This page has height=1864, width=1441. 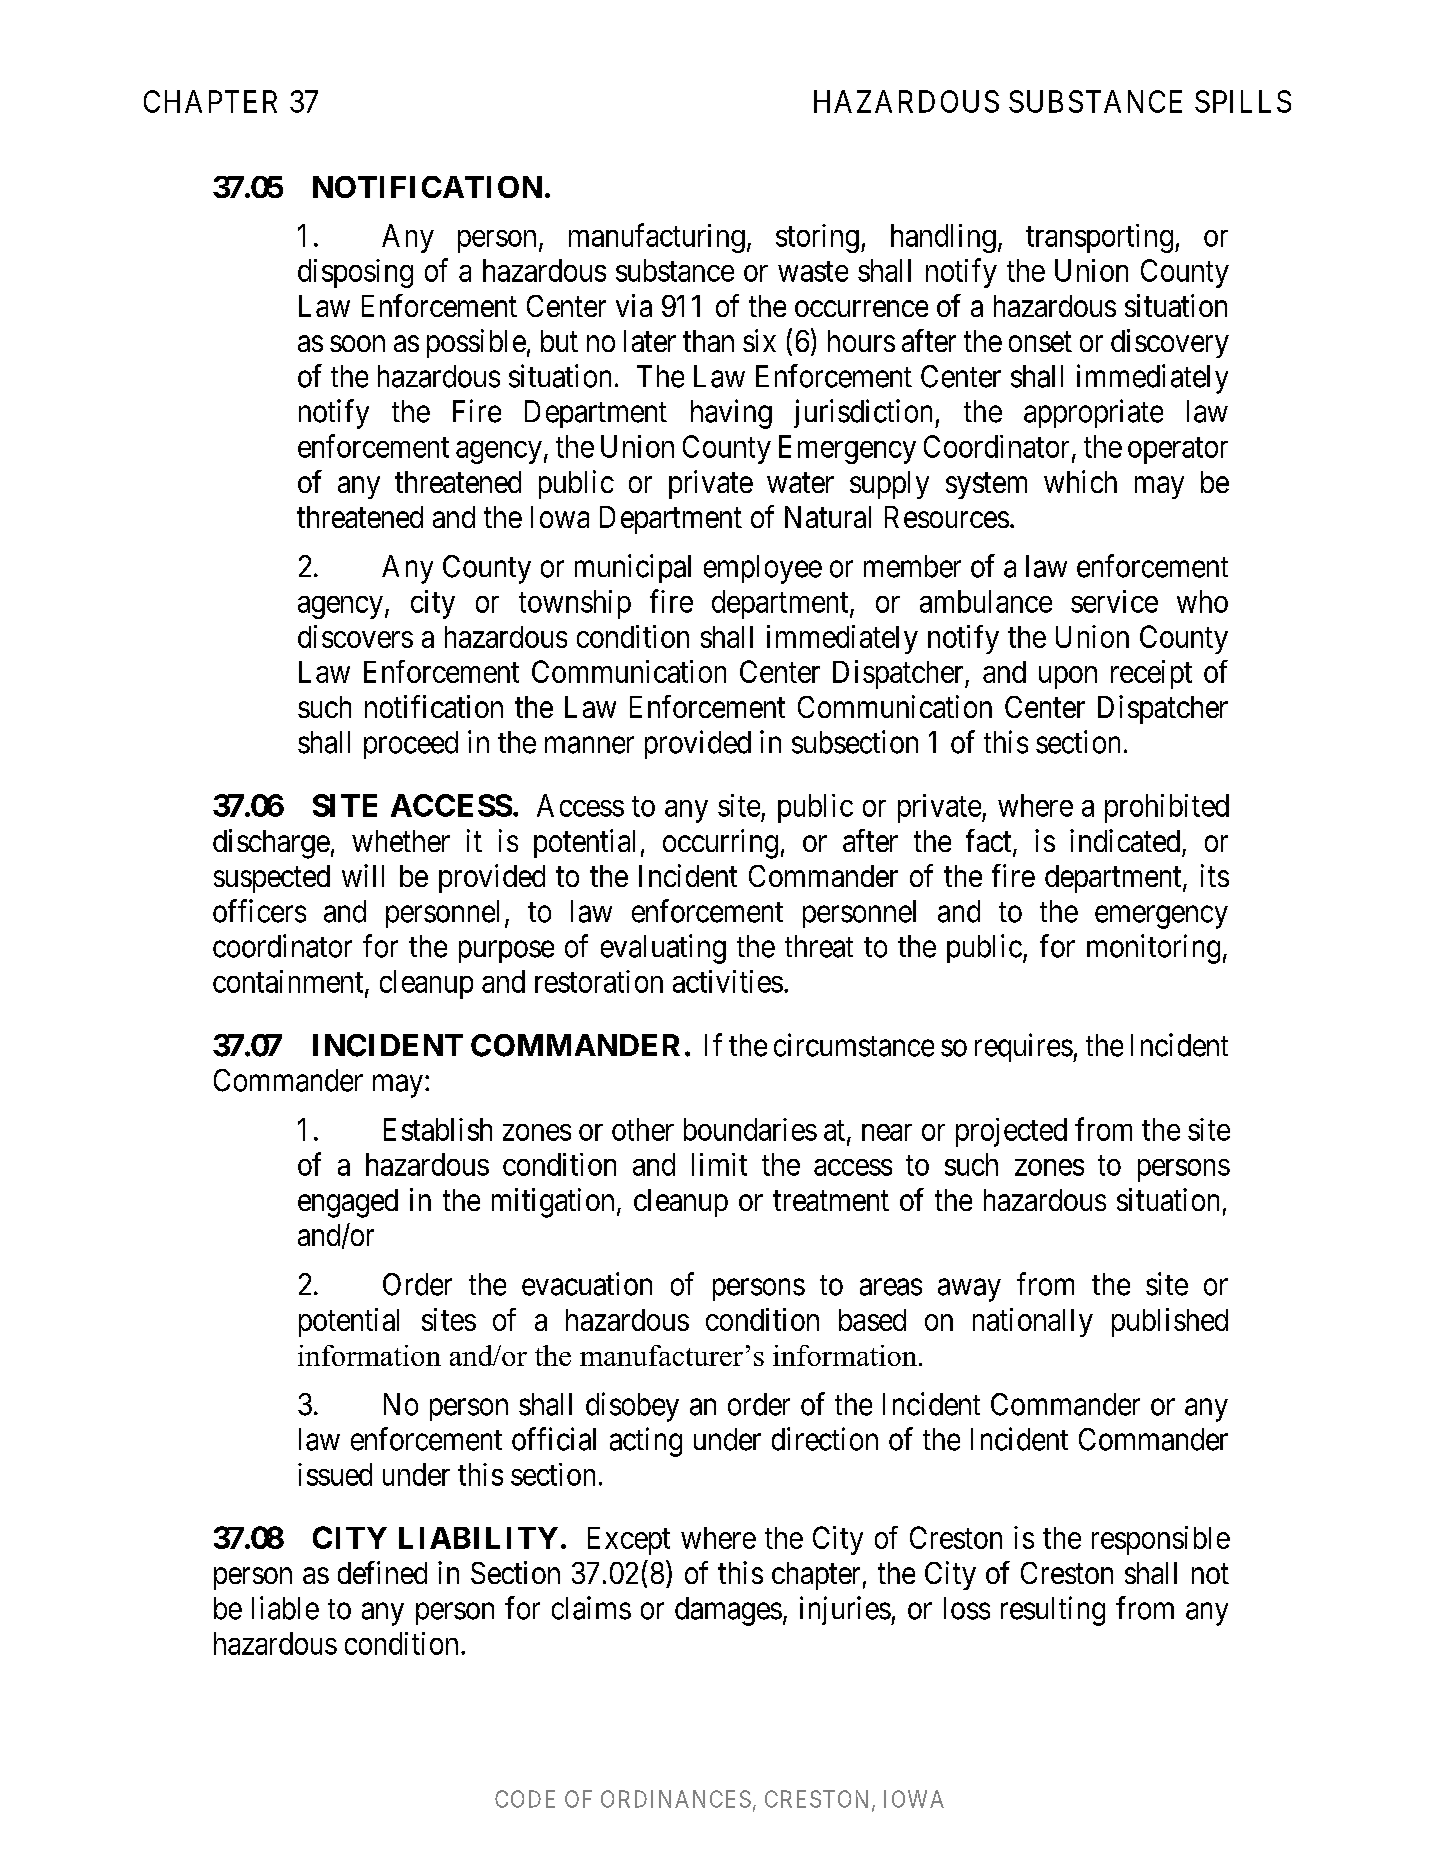 I want to click on resulting, so click(x=1053, y=1611).
